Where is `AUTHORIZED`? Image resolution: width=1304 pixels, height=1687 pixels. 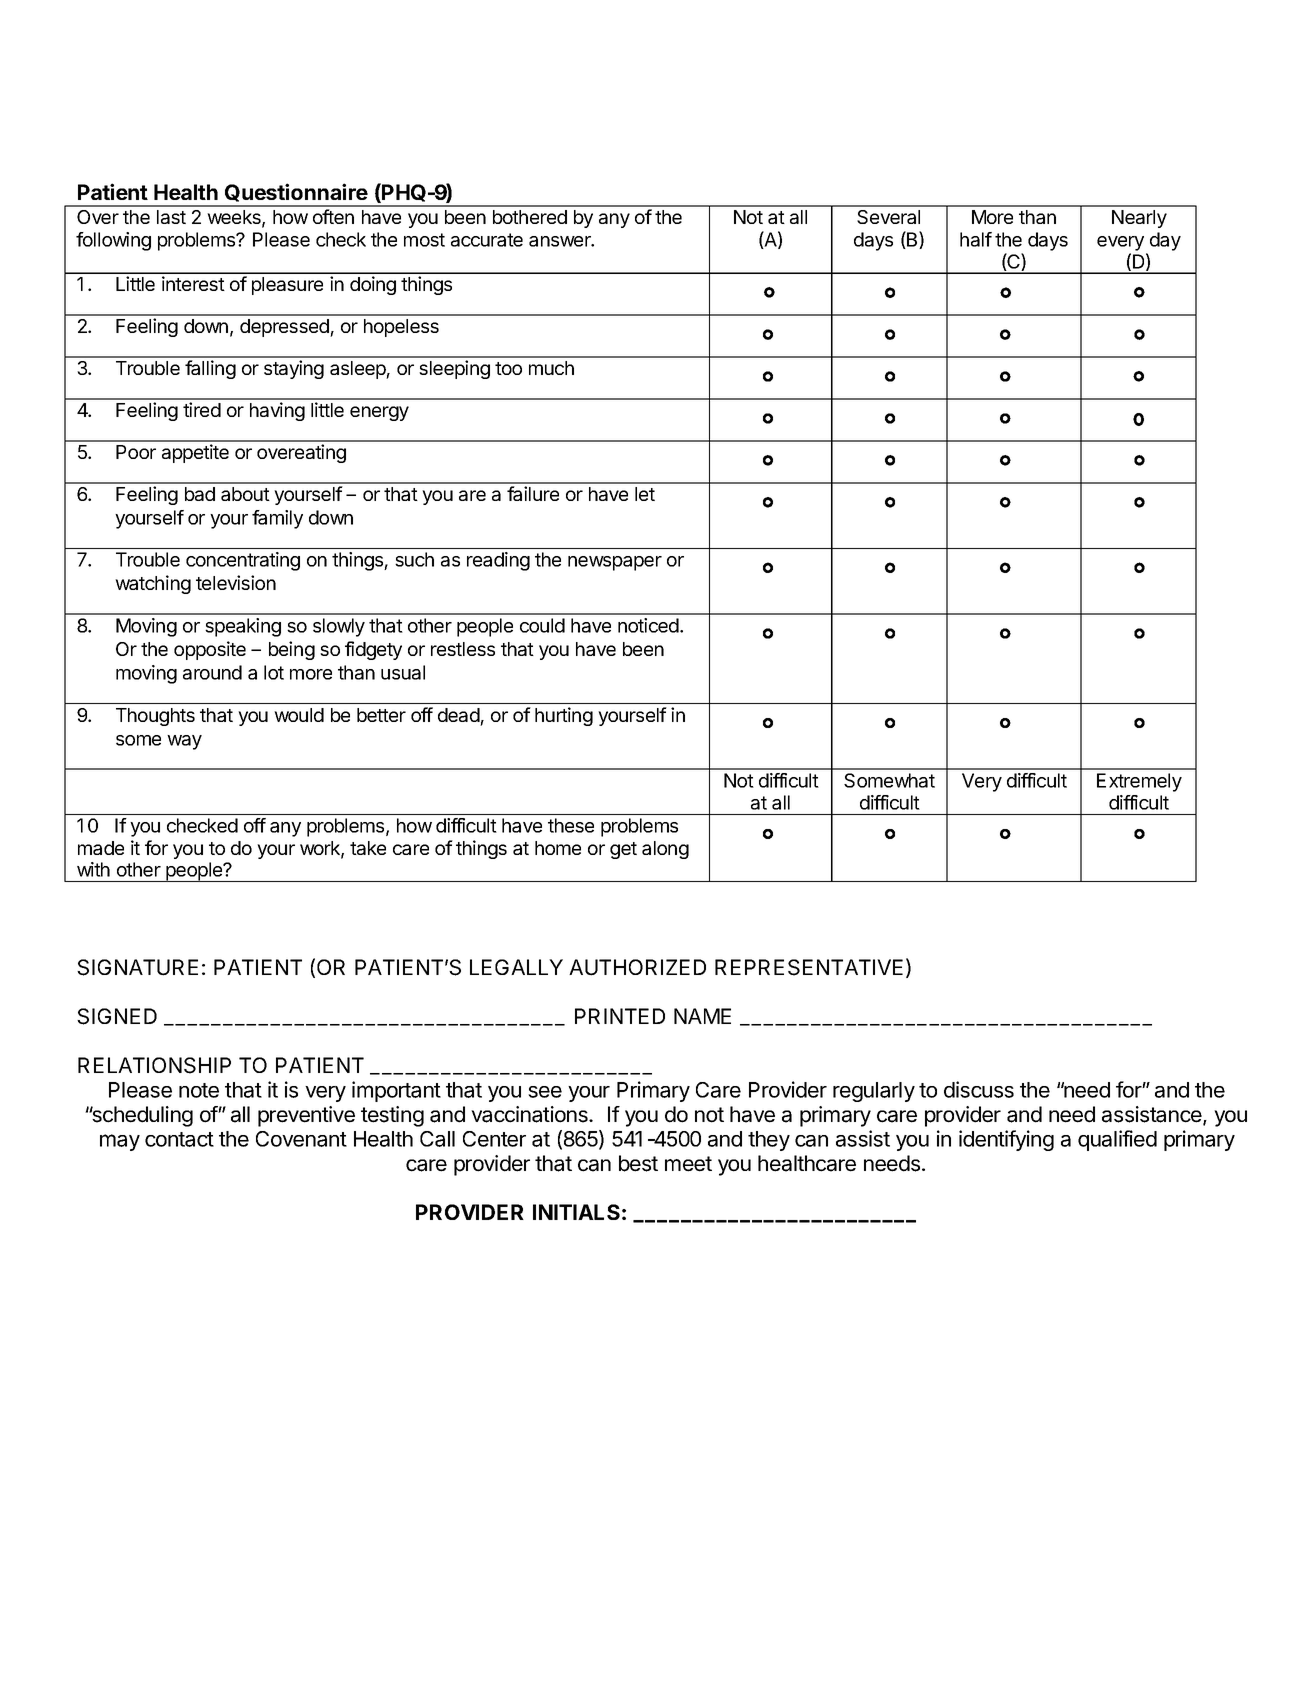 AUTHORIZED is located at coordinates (637, 967).
